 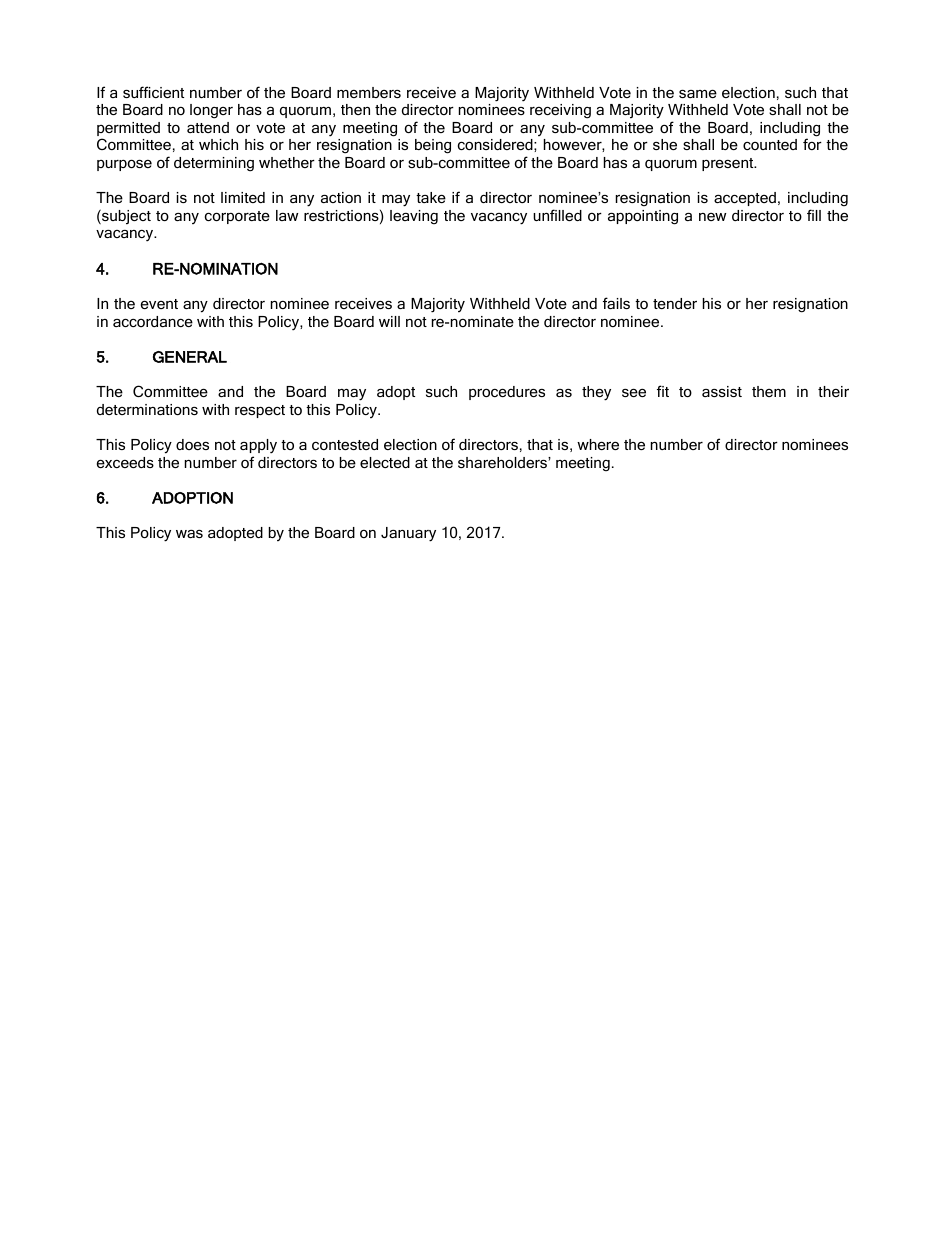 What do you see at coordinates (431, 197) in the image?
I see `take` at bounding box center [431, 197].
